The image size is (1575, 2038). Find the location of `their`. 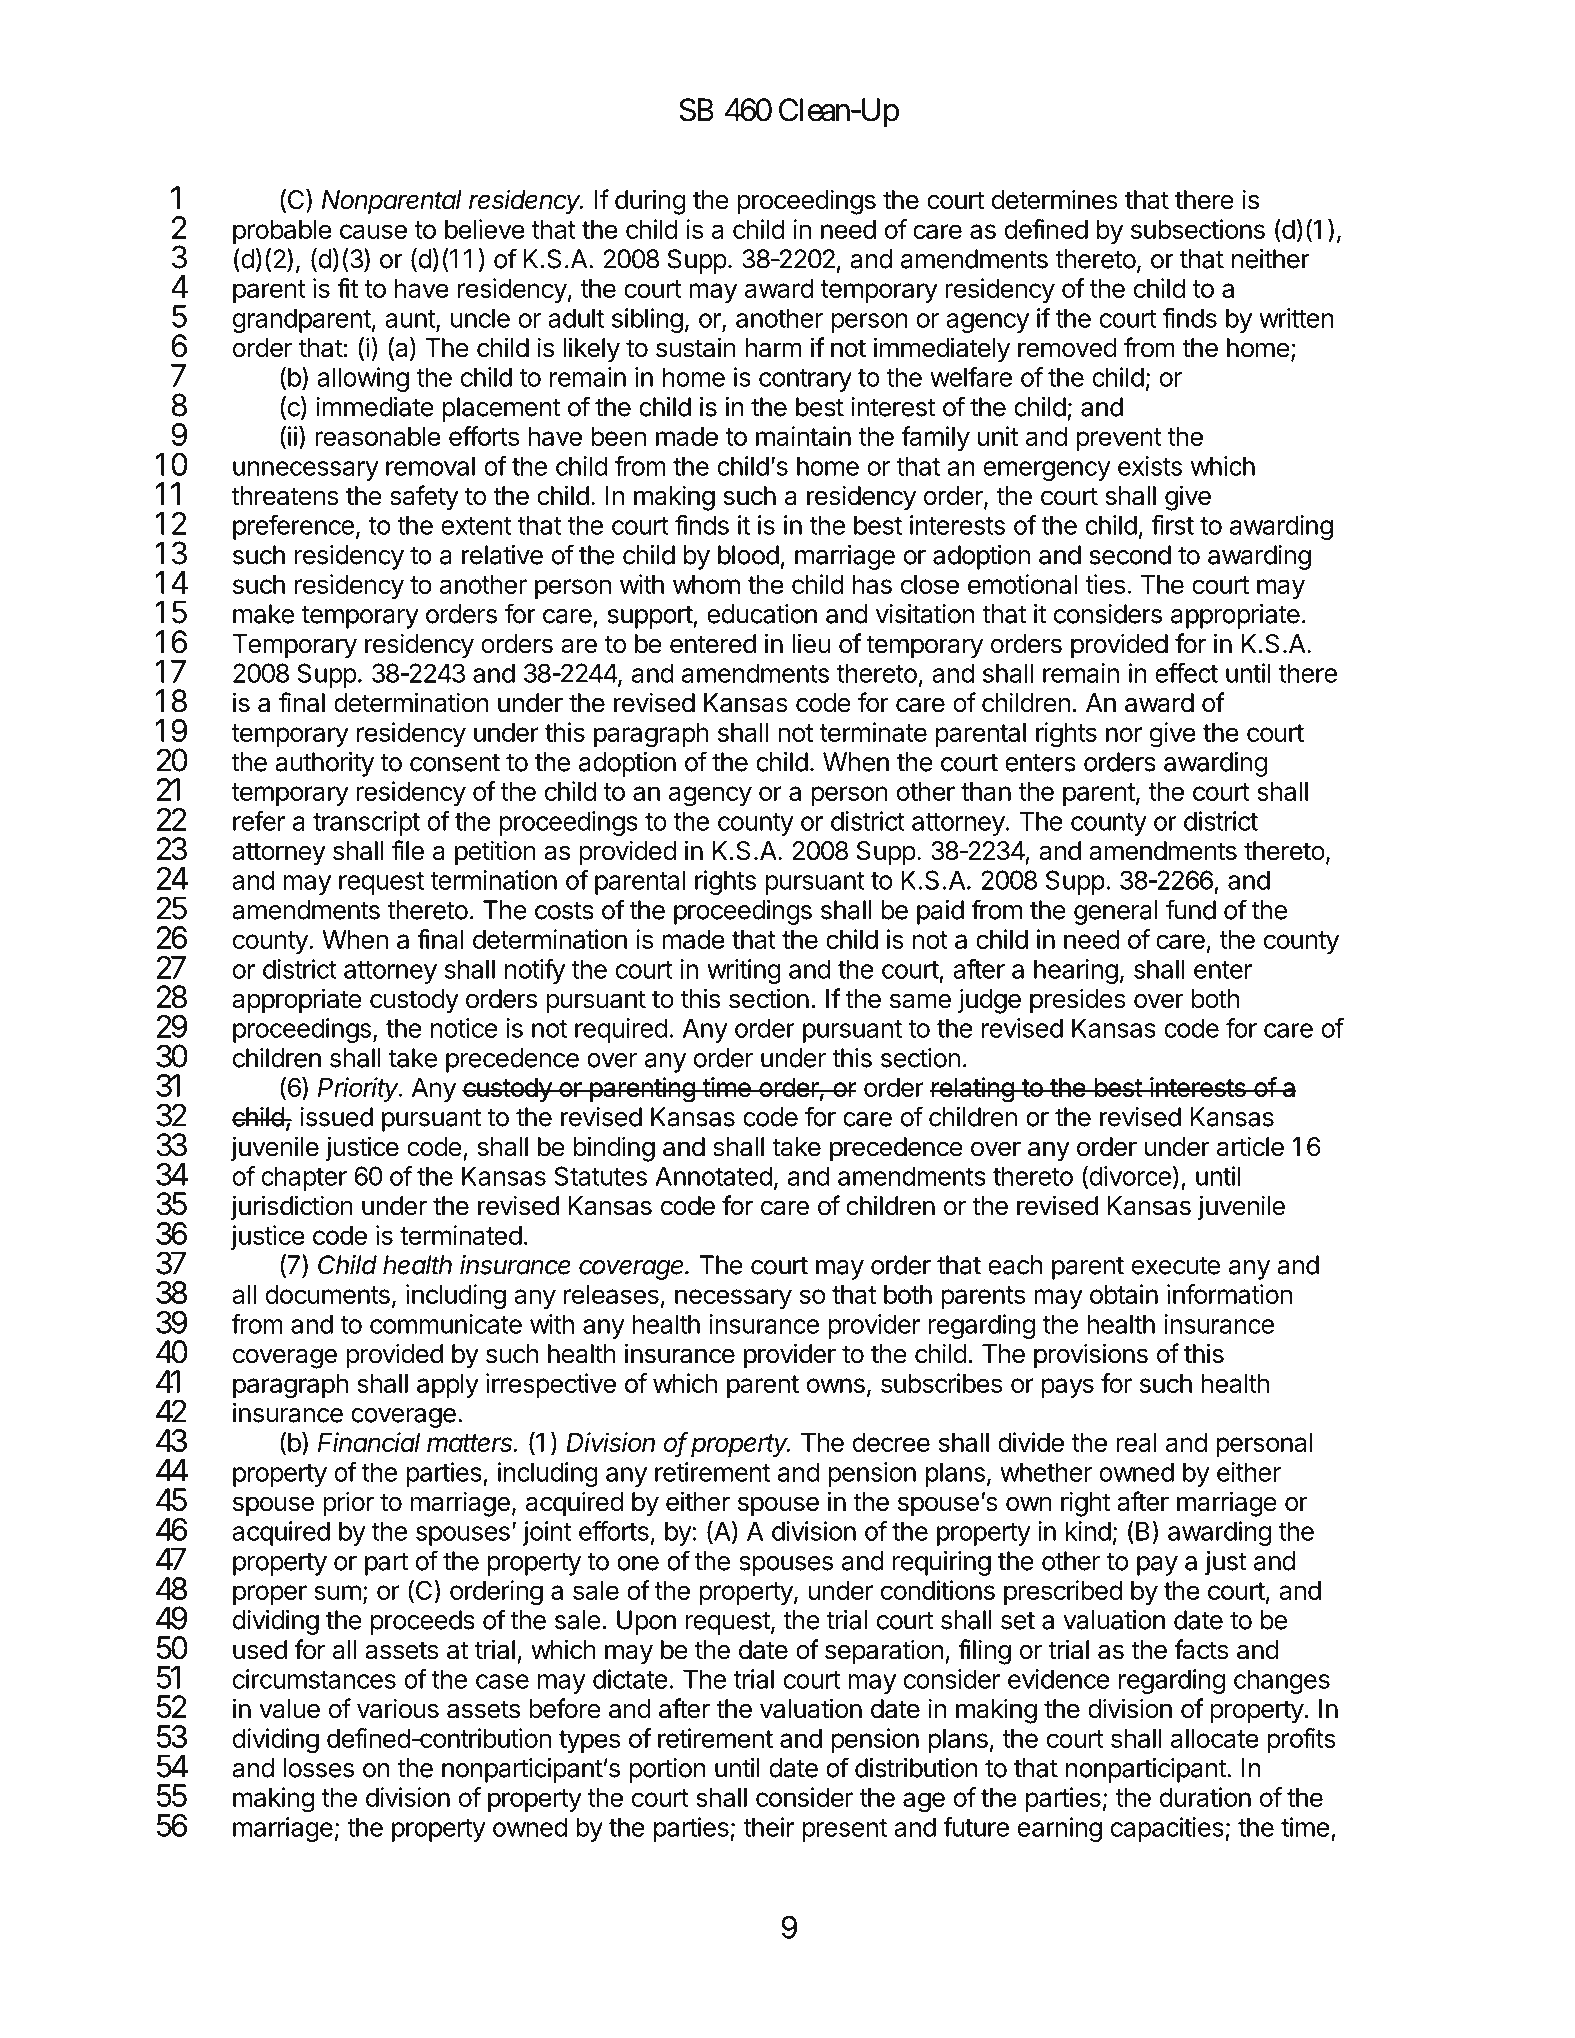

their is located at coordinates (768, 1827).
